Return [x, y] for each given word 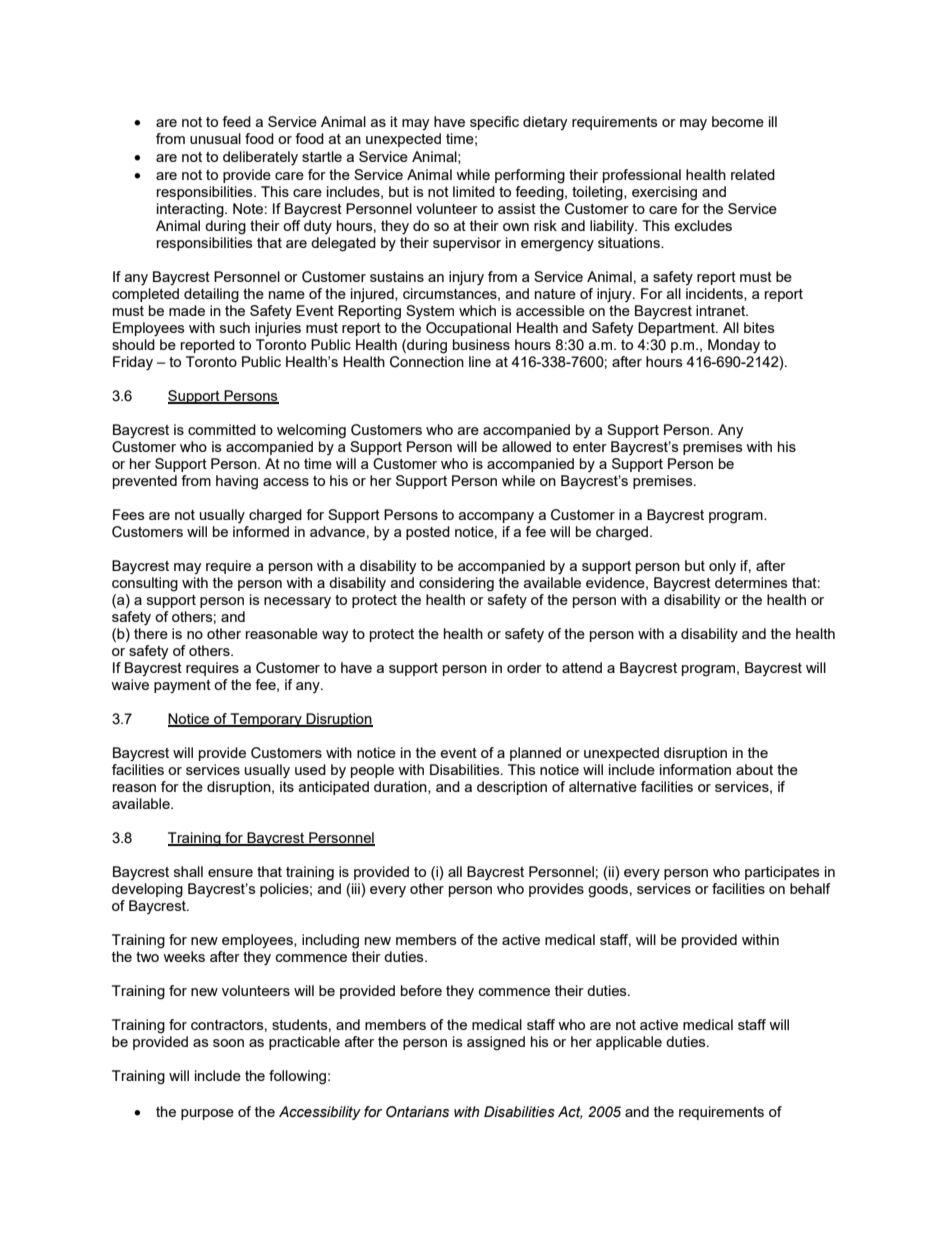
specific [494, 123]
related [753, 174]
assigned [496, 1043]
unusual [215, 138]
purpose [207, 1114]
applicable [629, 1043]
